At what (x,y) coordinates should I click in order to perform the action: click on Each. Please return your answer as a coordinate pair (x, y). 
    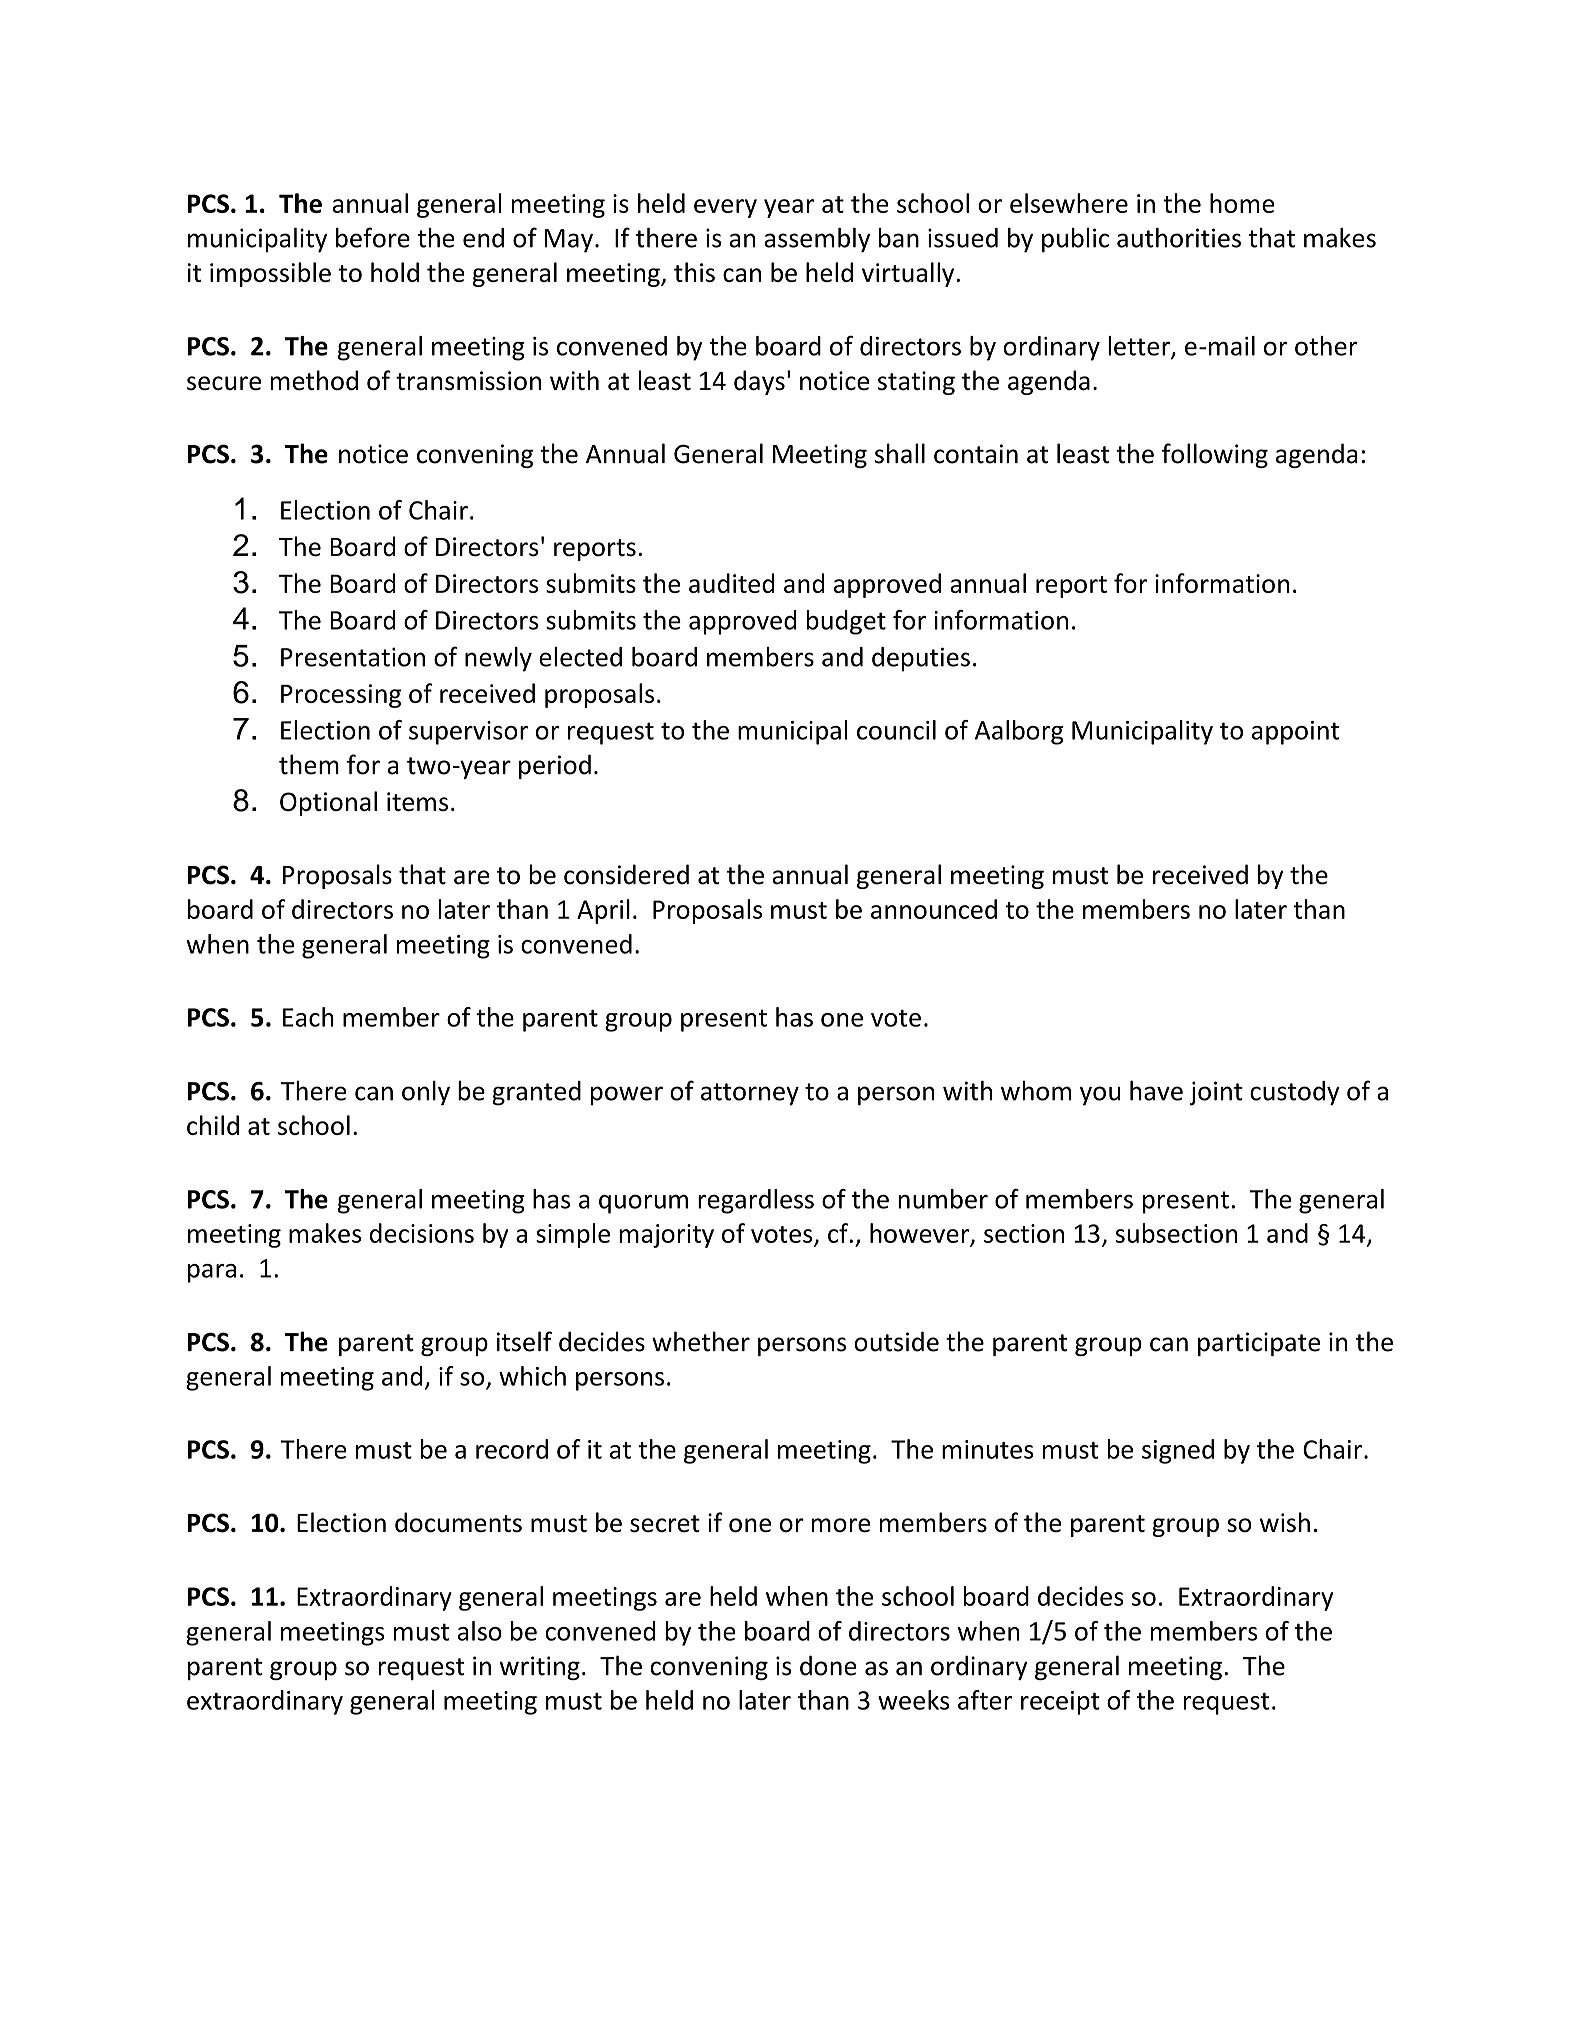
    Looking at the image, I should click on (308, 1017).
